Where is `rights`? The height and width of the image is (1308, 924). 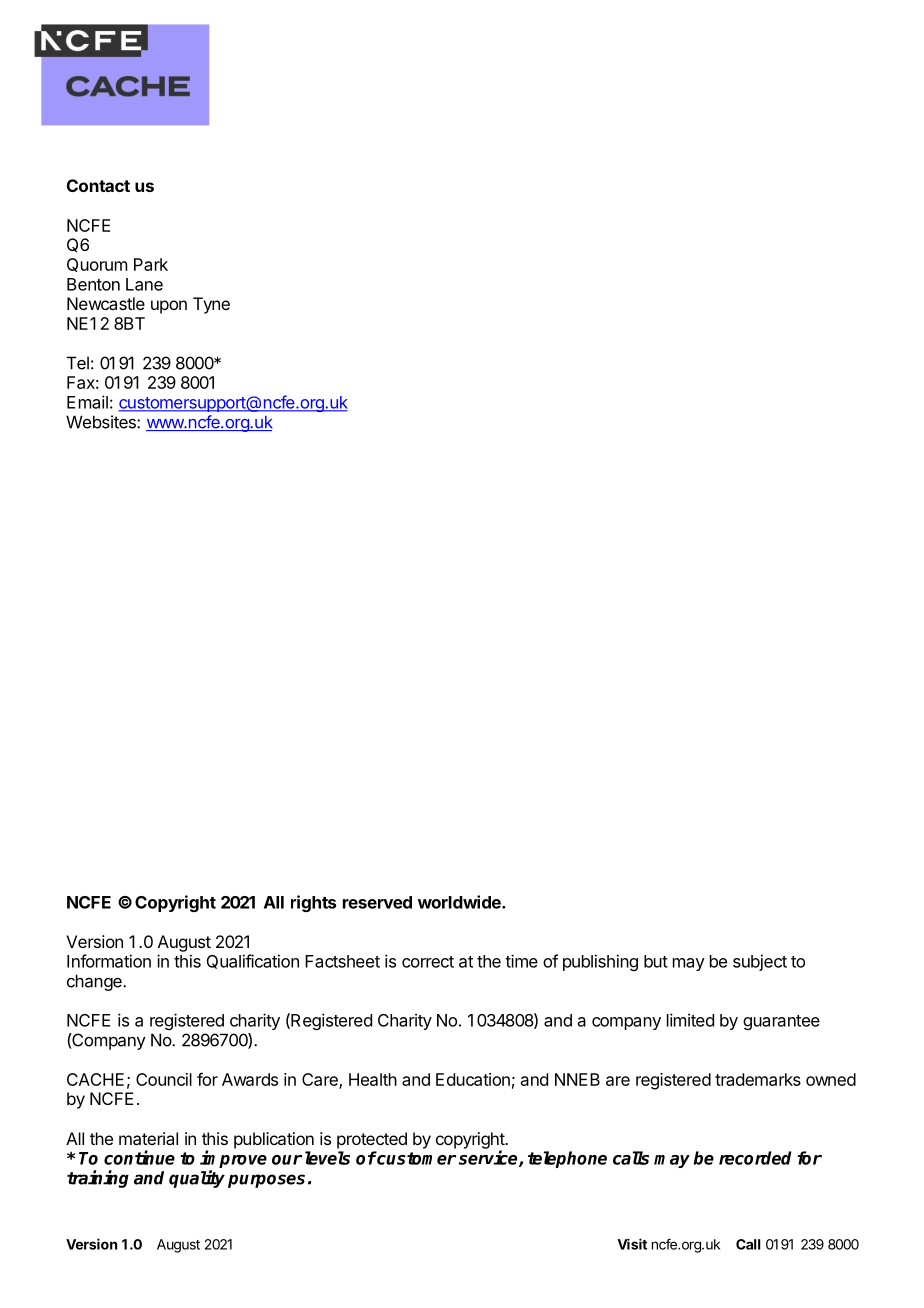
rights is located at coordinates (313, 903).
